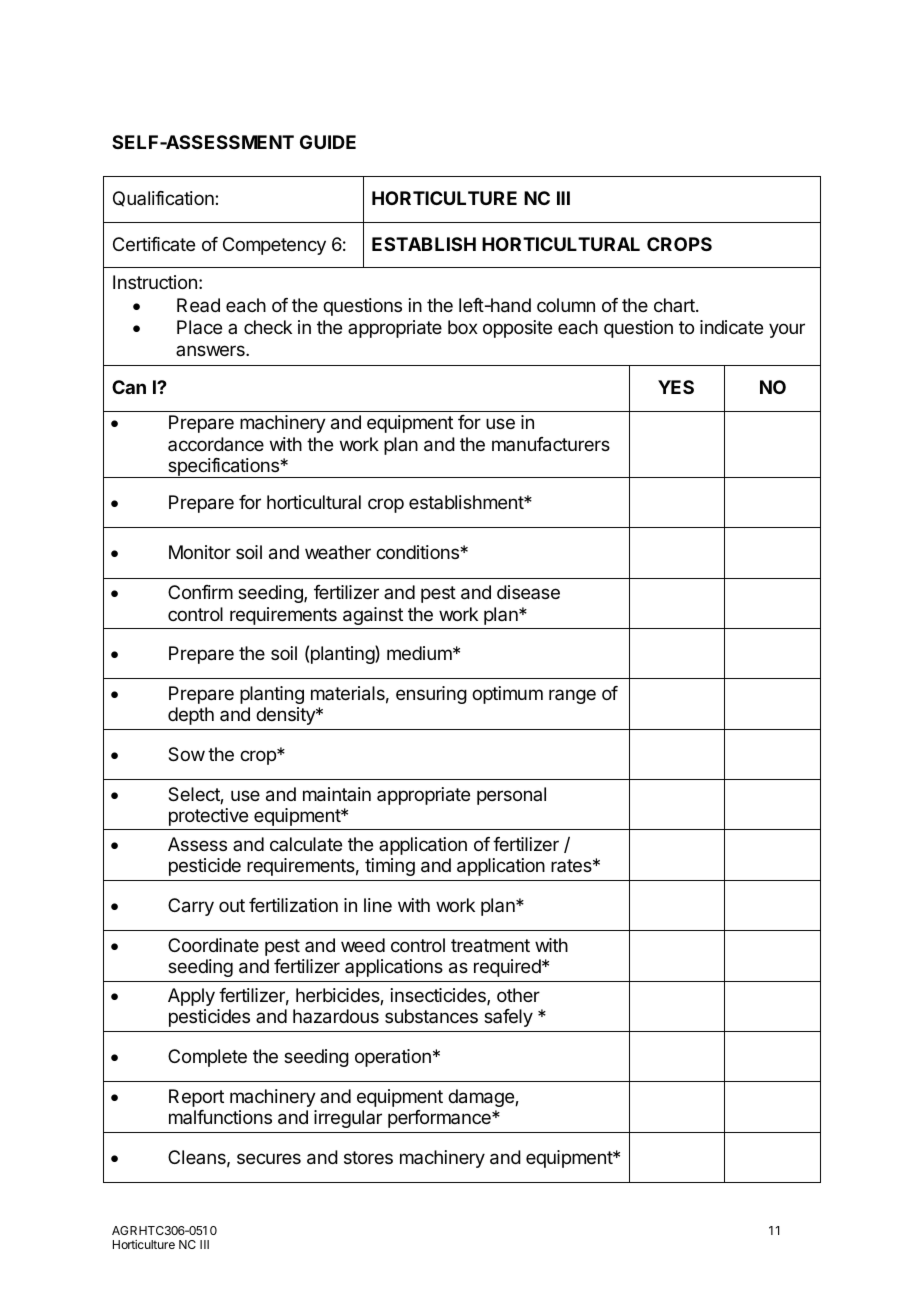 This image has width=924, height=1308. Describe the element at coordinates (328, 142) in the image. I see `GUIDE` at that location.
